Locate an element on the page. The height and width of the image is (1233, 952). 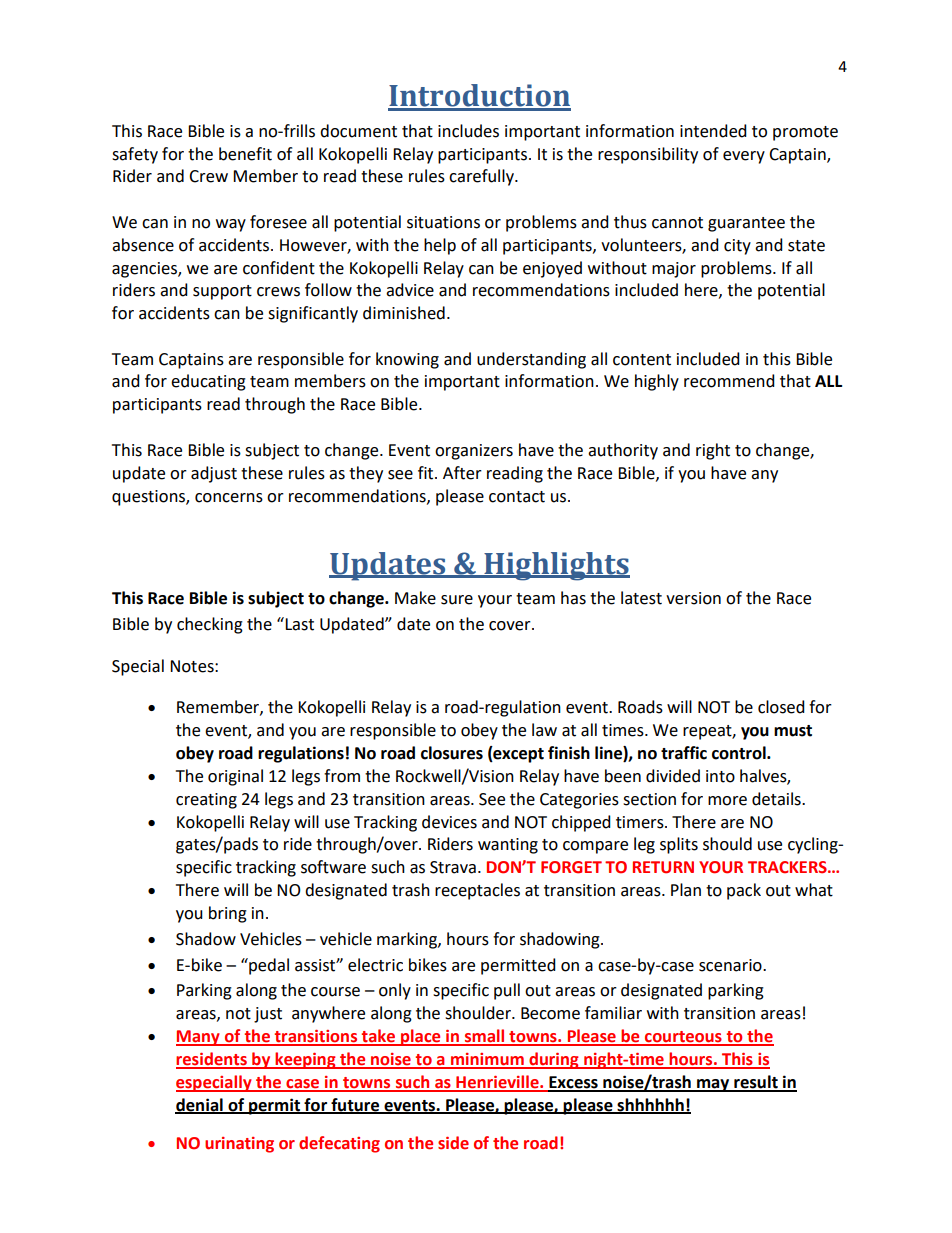
Make is located at coordinates (415, 598).
